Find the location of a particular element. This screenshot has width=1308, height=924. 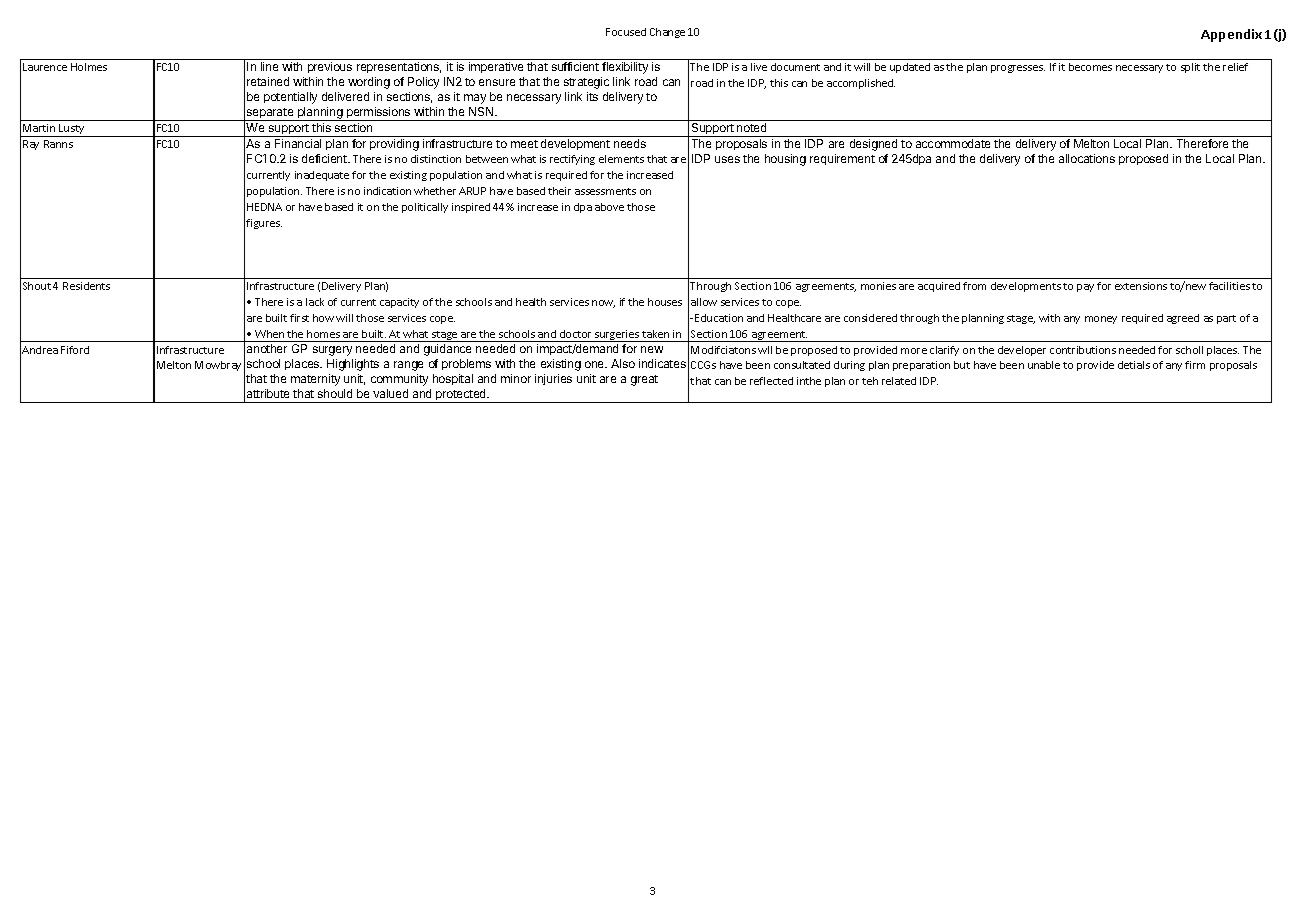

politically is located at coordinates (425, 208).
